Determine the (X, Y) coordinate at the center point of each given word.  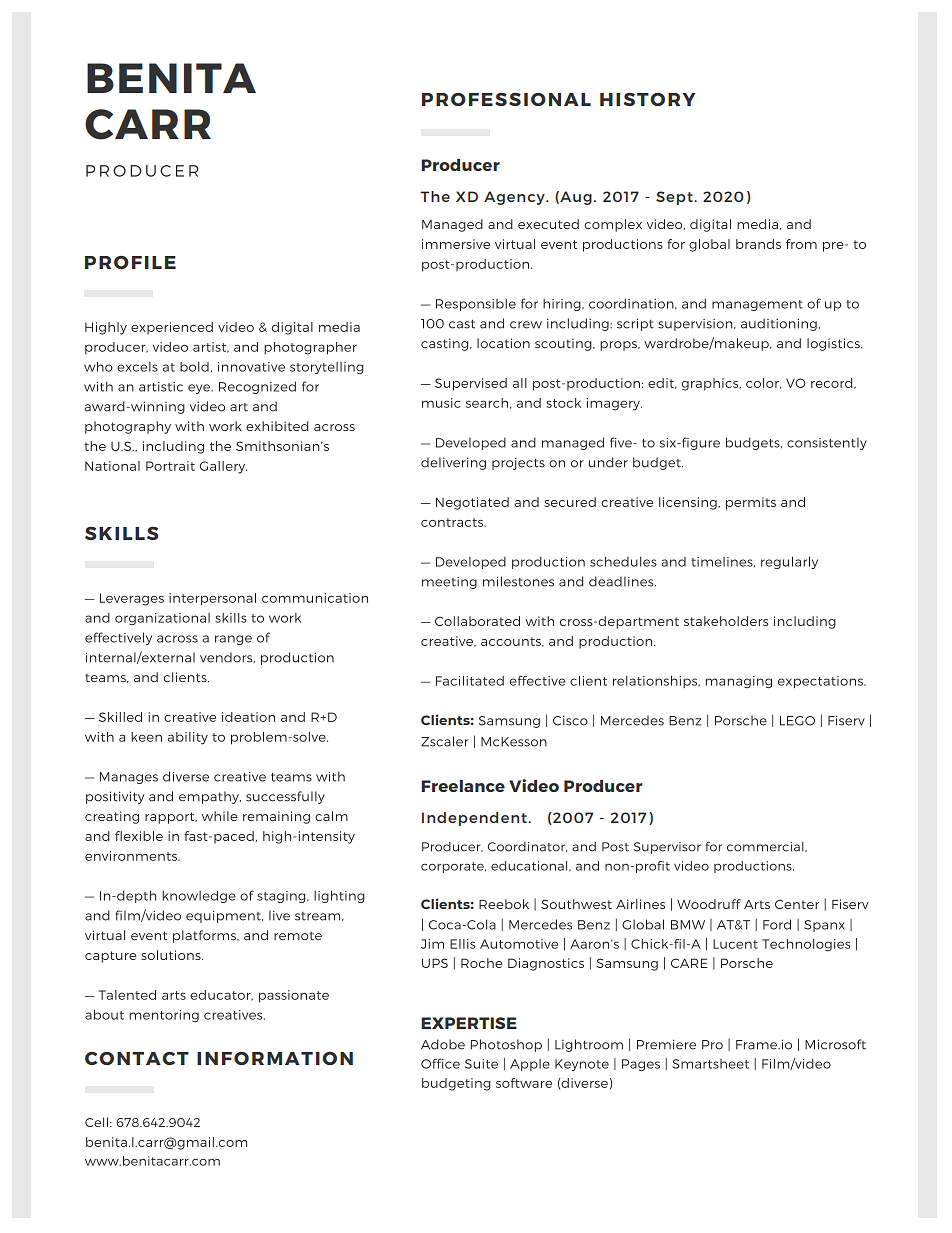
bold (194, 367)
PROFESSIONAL (506, 99)
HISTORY (648, 99)
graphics (711, 384)
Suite (481, 1064)
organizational (162, 619)
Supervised (471, 384)
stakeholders (726, 621)
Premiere (666, 1044)
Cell (96, 1122)
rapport (171, 818)
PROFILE (130, 262)
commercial (766, 847)
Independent (475, 819)
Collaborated (477, 621)
